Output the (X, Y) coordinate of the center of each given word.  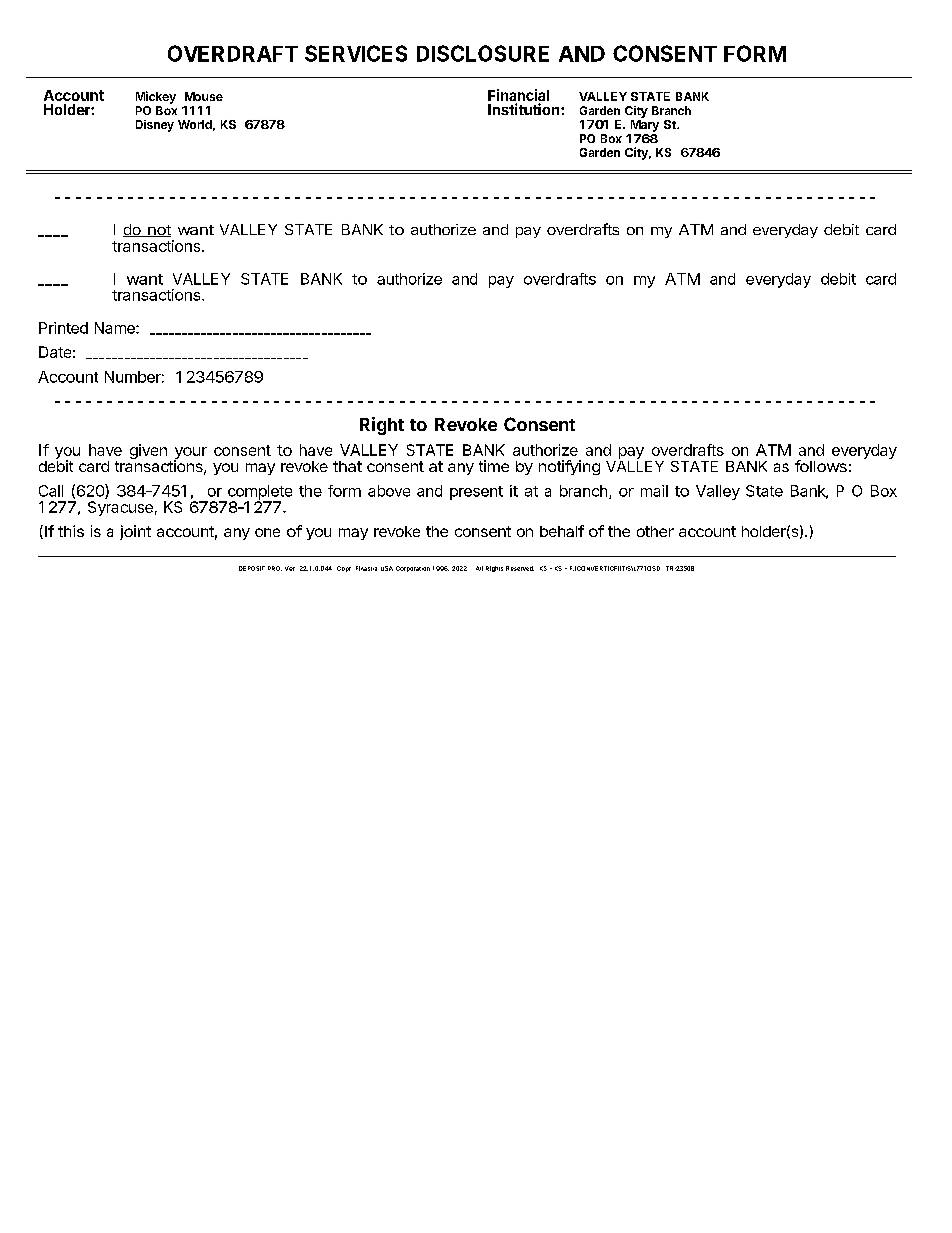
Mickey (156, 97)
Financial (518, 96)
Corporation (413, 569)
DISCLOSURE (483, 53)
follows (821, 466)
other (655, 531)
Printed (63, 328)
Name (116, 328)
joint (135, 532)
